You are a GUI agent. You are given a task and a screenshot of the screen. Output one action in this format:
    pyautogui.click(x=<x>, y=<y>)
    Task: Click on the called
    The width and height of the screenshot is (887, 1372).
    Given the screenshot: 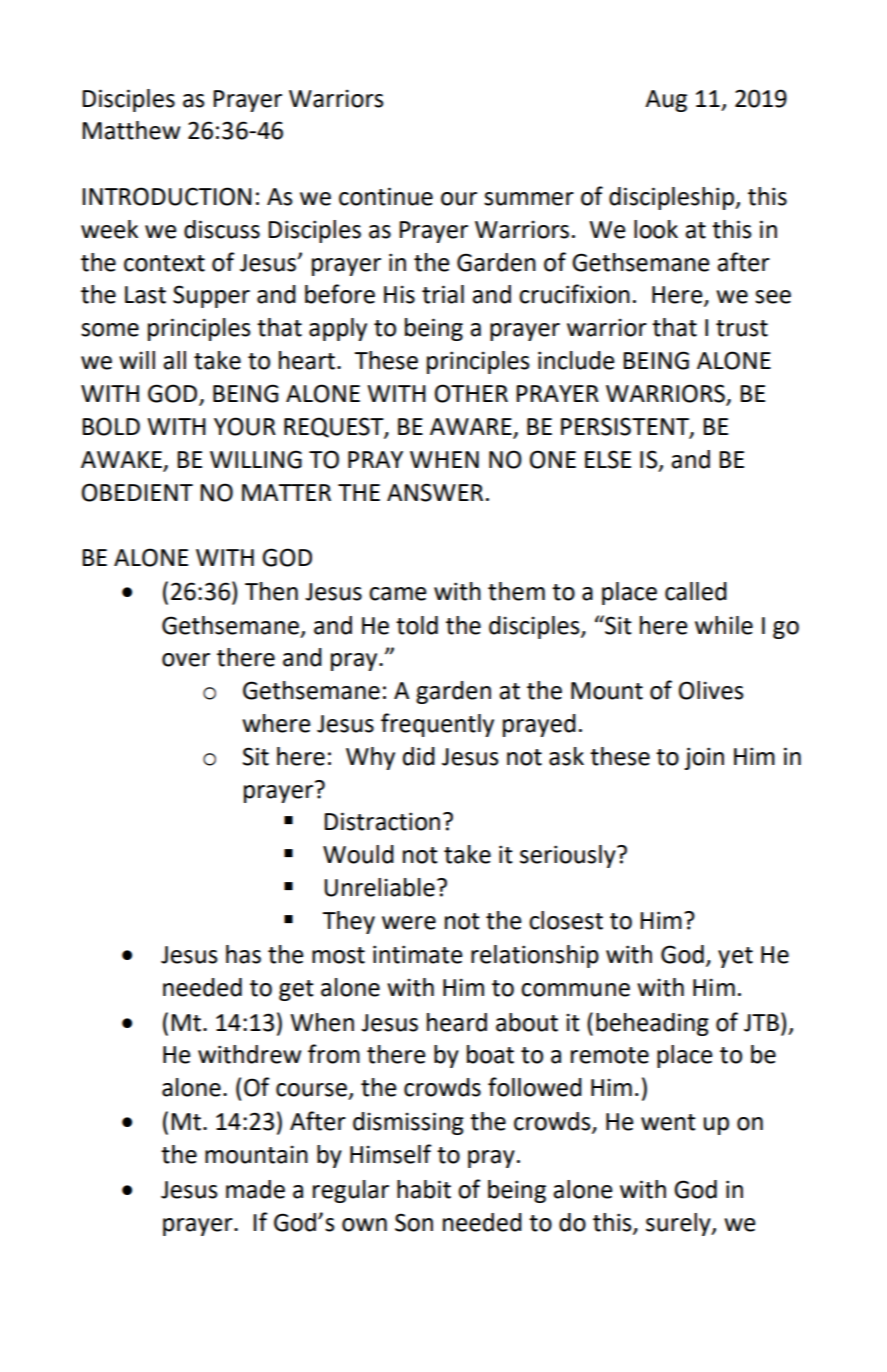 What is the action you would take?
    pyautogui.click(x=696, y=591)
